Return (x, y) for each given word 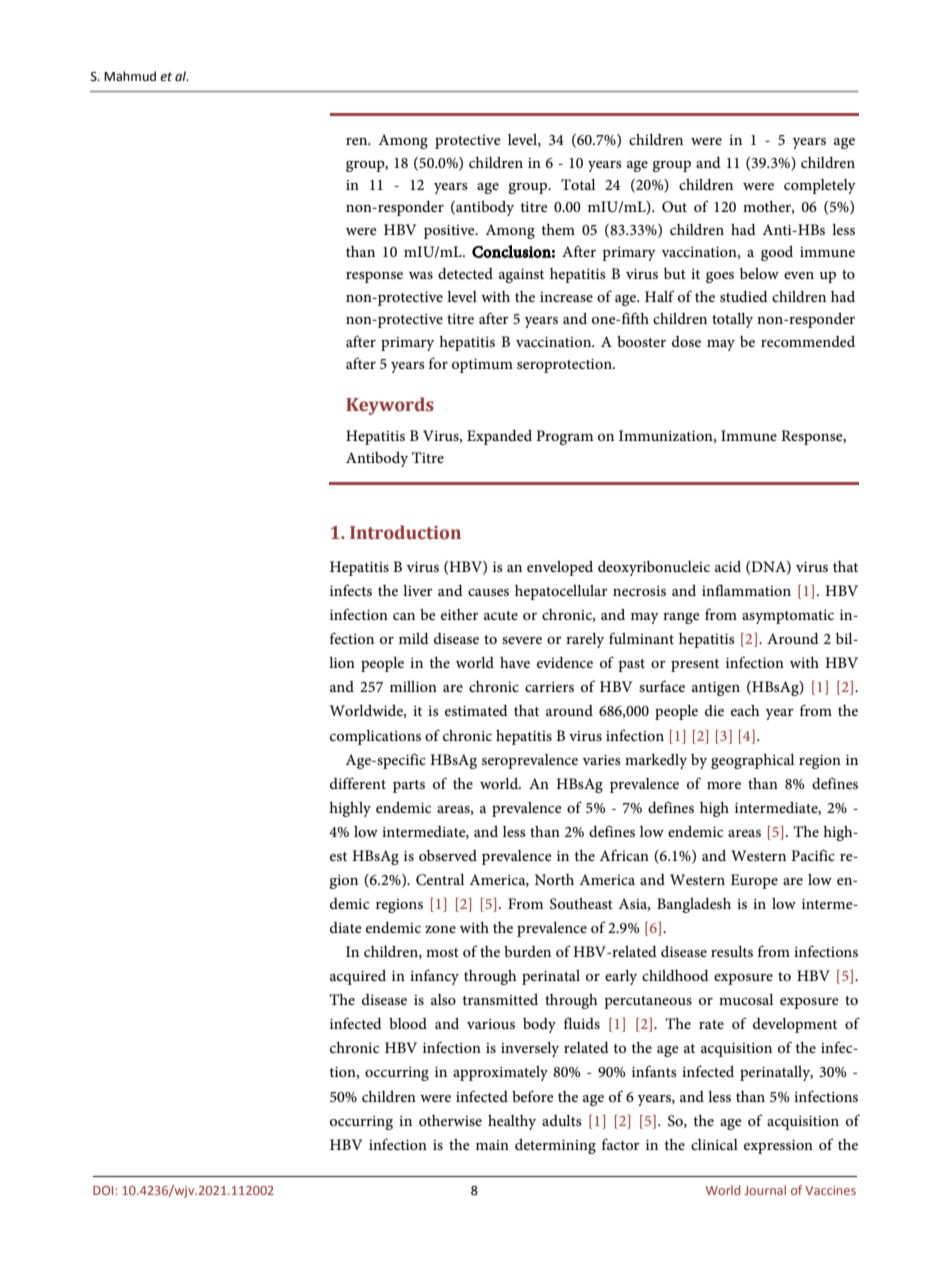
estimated (476, 710)
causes (488, 592)
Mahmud (130, 76)
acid (728, 566)
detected (465, 273)
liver (418, 590)
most (442, 952)
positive (450, 232)
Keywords (390, 406)
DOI (104, 1190)
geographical (752, 761)
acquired (358, 977)
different (358, 783)
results (732, 951)
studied (744, 296)
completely (820, 186)
